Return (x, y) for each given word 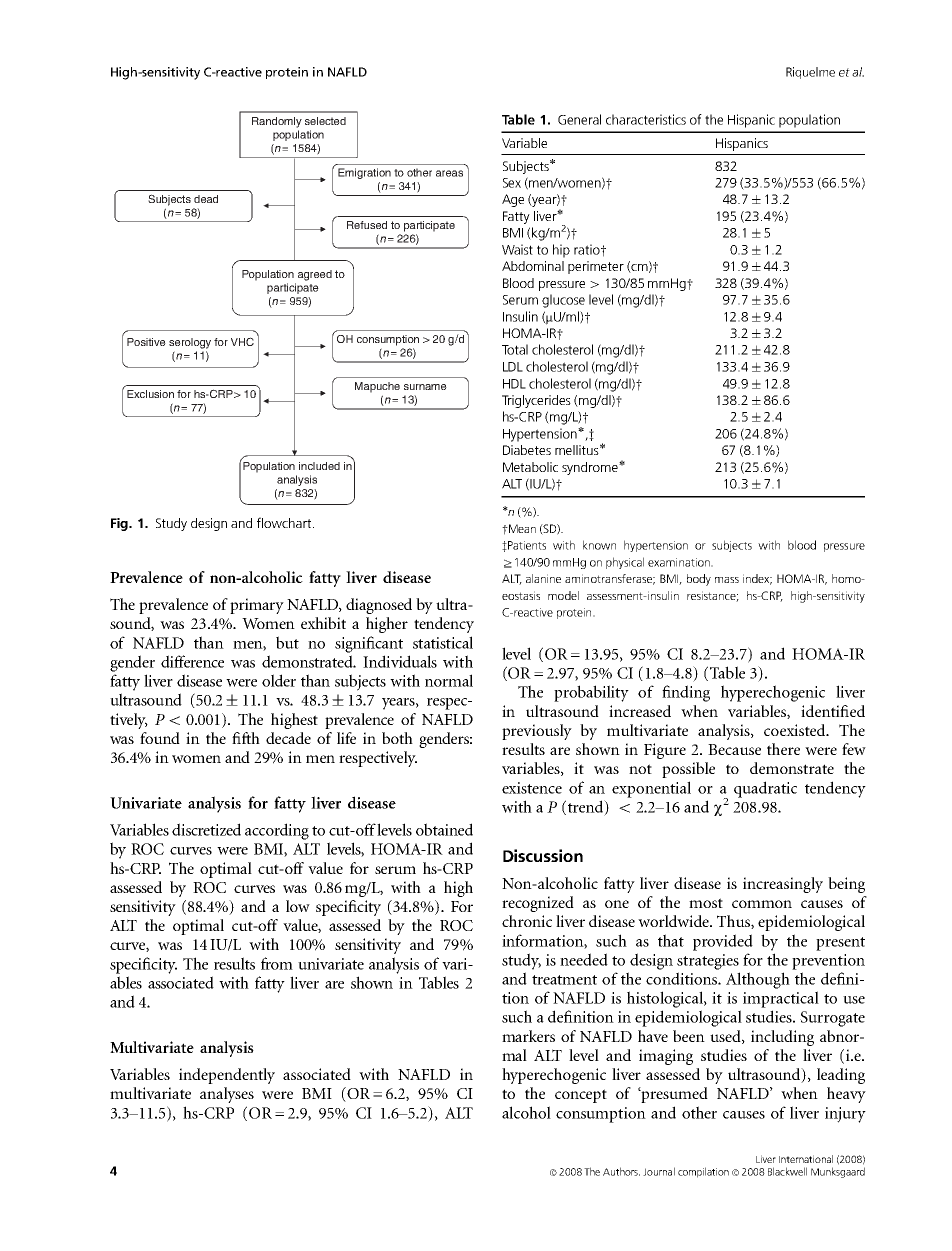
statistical (443, 642)
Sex (512, 183)
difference (192, 661)
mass (727, 580)
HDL (514, 384)
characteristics (646, 119)
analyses (227, 1095)
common (762, 904)
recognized (538, 904)
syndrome (591, 468)
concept (581, 1096)
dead (206, 199)
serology (190, 343)
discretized (206, 829)
